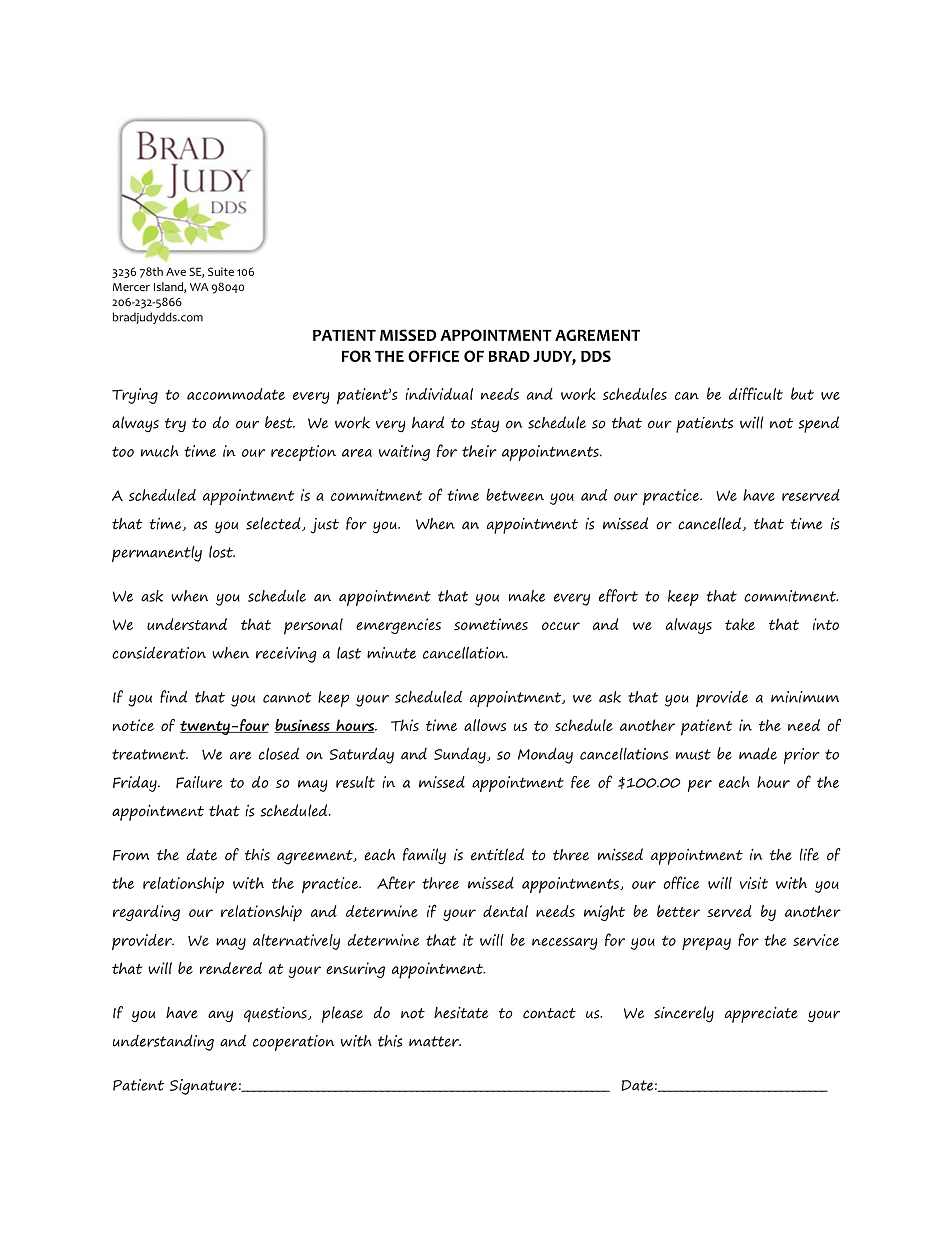 This page has height=1233, width=952. Describe the element at coordinates (159, 652) in the page. I see `consideration` at that location.
